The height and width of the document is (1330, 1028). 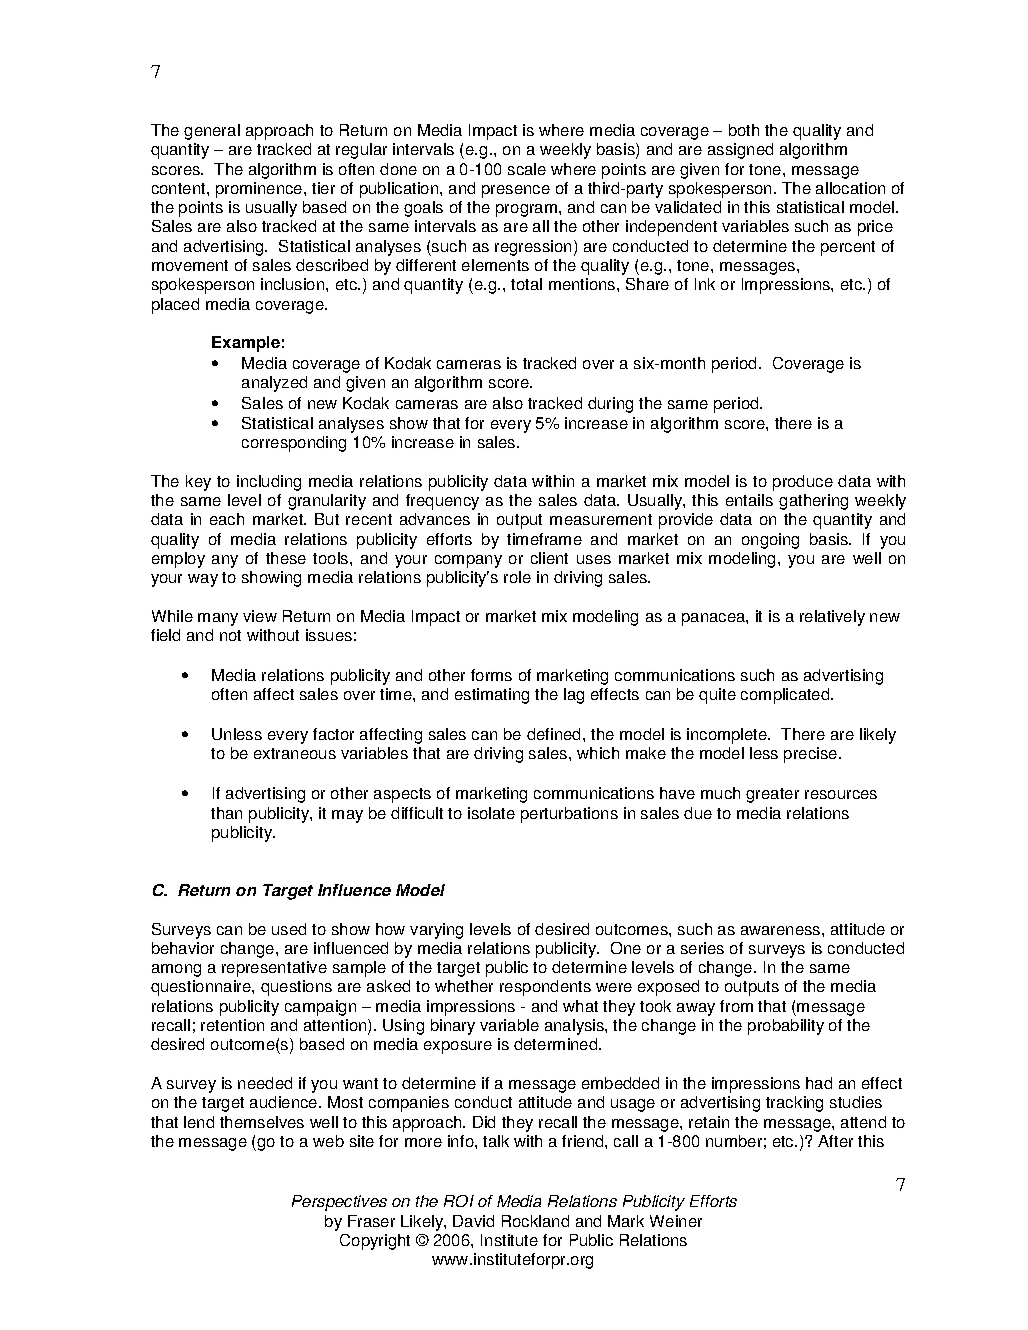 I want to click on prominence, so click(x=260, y=190).
